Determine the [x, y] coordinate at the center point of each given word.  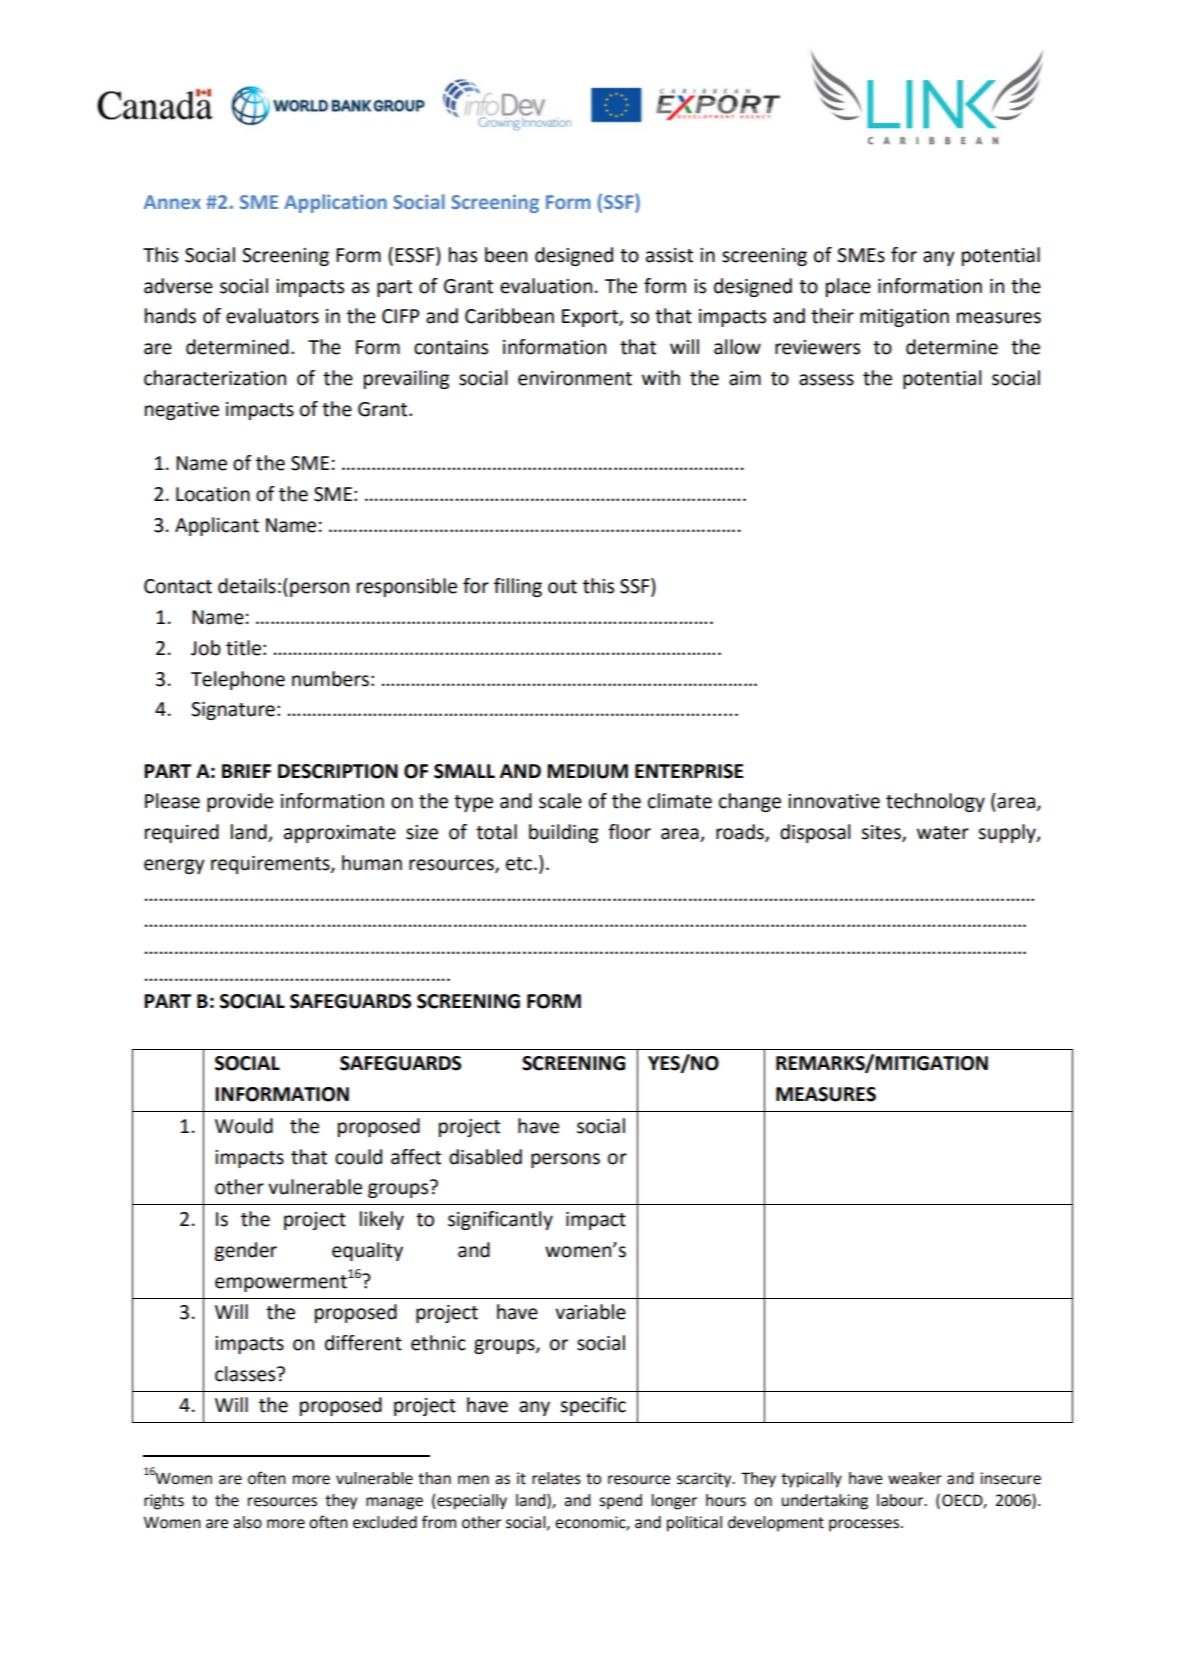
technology [935, 802]
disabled [485, 1157]
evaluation [546, 286]
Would [244, 1126]
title [243, 648]
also [247, 1522]
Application [335, 203]
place [848, 287]
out [562, 587]
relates [556, 1478]
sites [882, 833]
